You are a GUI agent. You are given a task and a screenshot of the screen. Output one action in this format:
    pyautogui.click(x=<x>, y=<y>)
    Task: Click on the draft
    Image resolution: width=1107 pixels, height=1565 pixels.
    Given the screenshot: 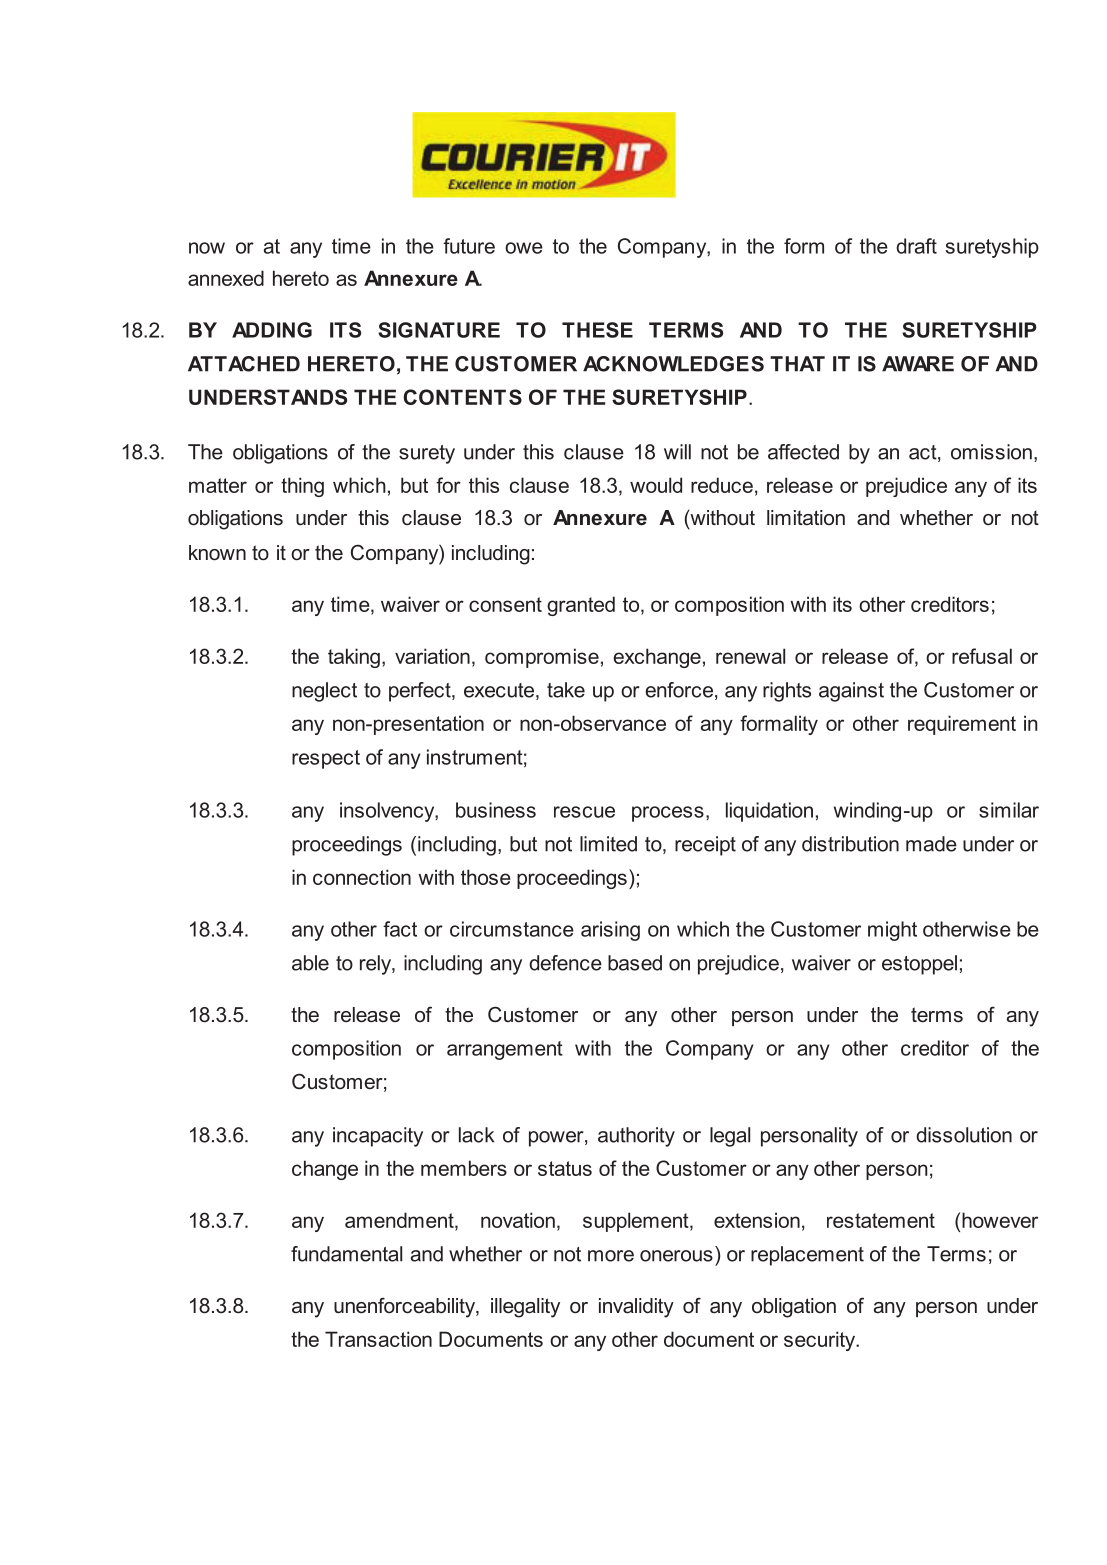 What is the action you would take?
    pyautogui.click(x=916, y=246)
